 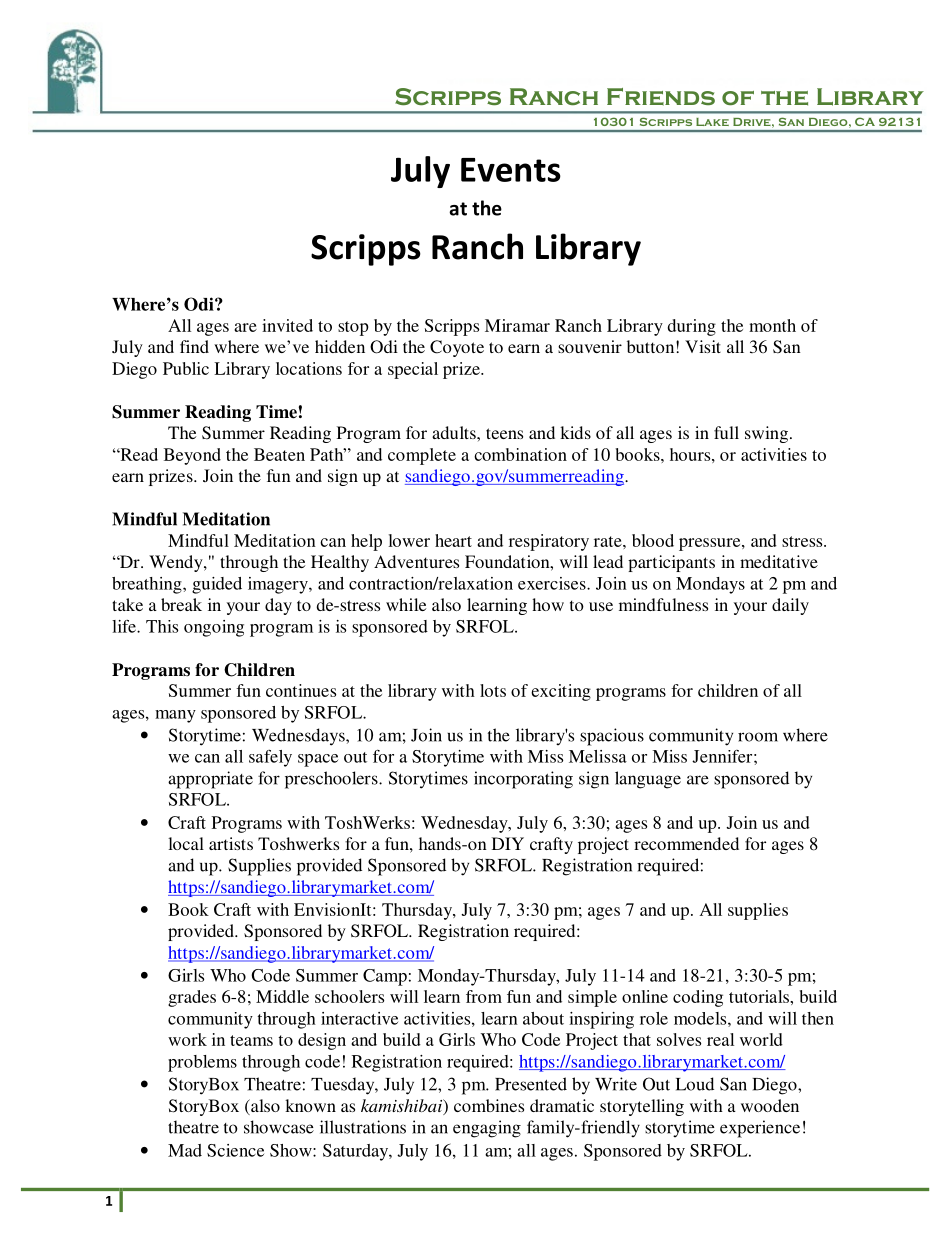 I want to click on full, so click(x=726, y=432).
